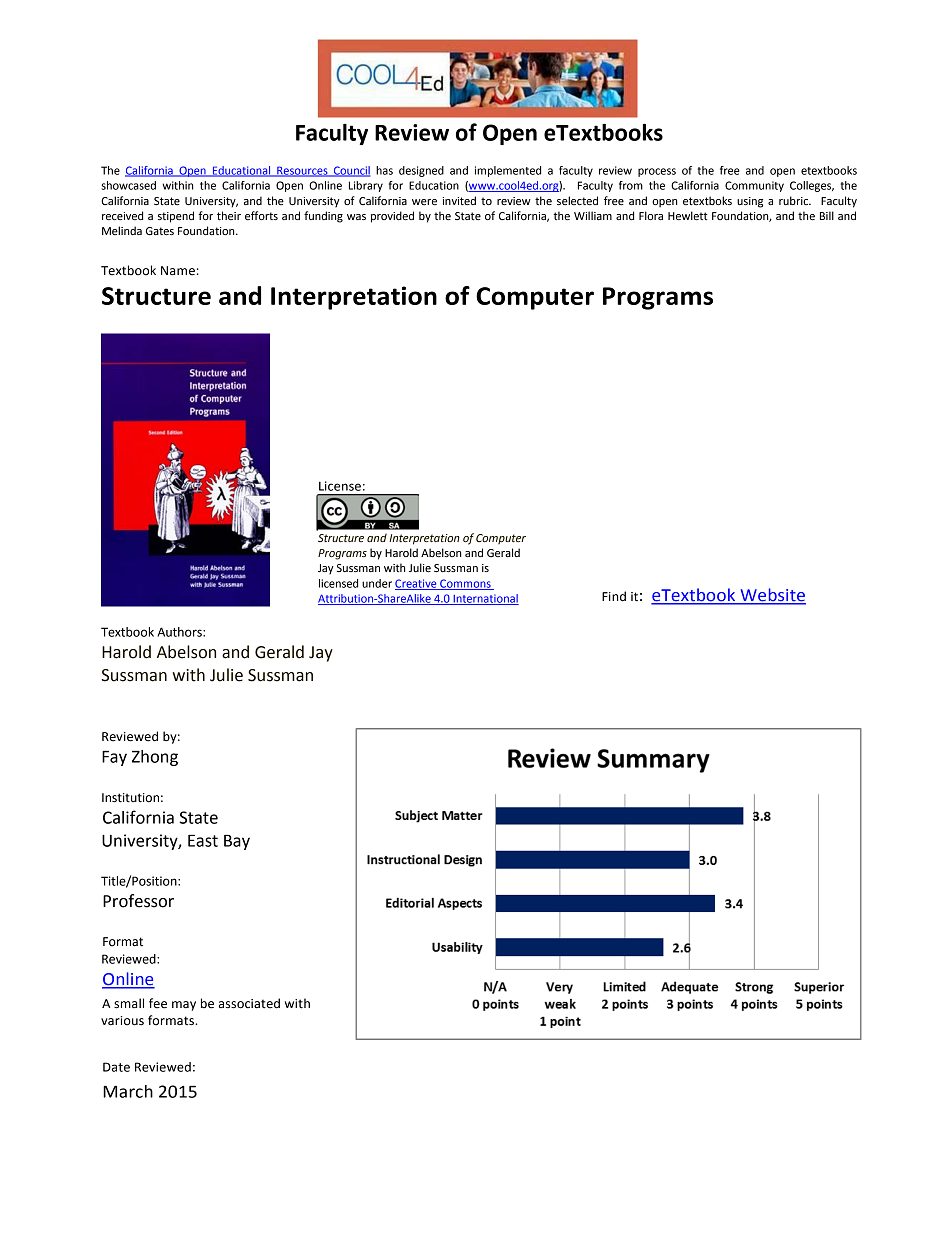 The height and width of the screenshot is (1233, 952). Describe the element at coordinates (417, 584) in the screenshot. I see `Creative` at that location.
